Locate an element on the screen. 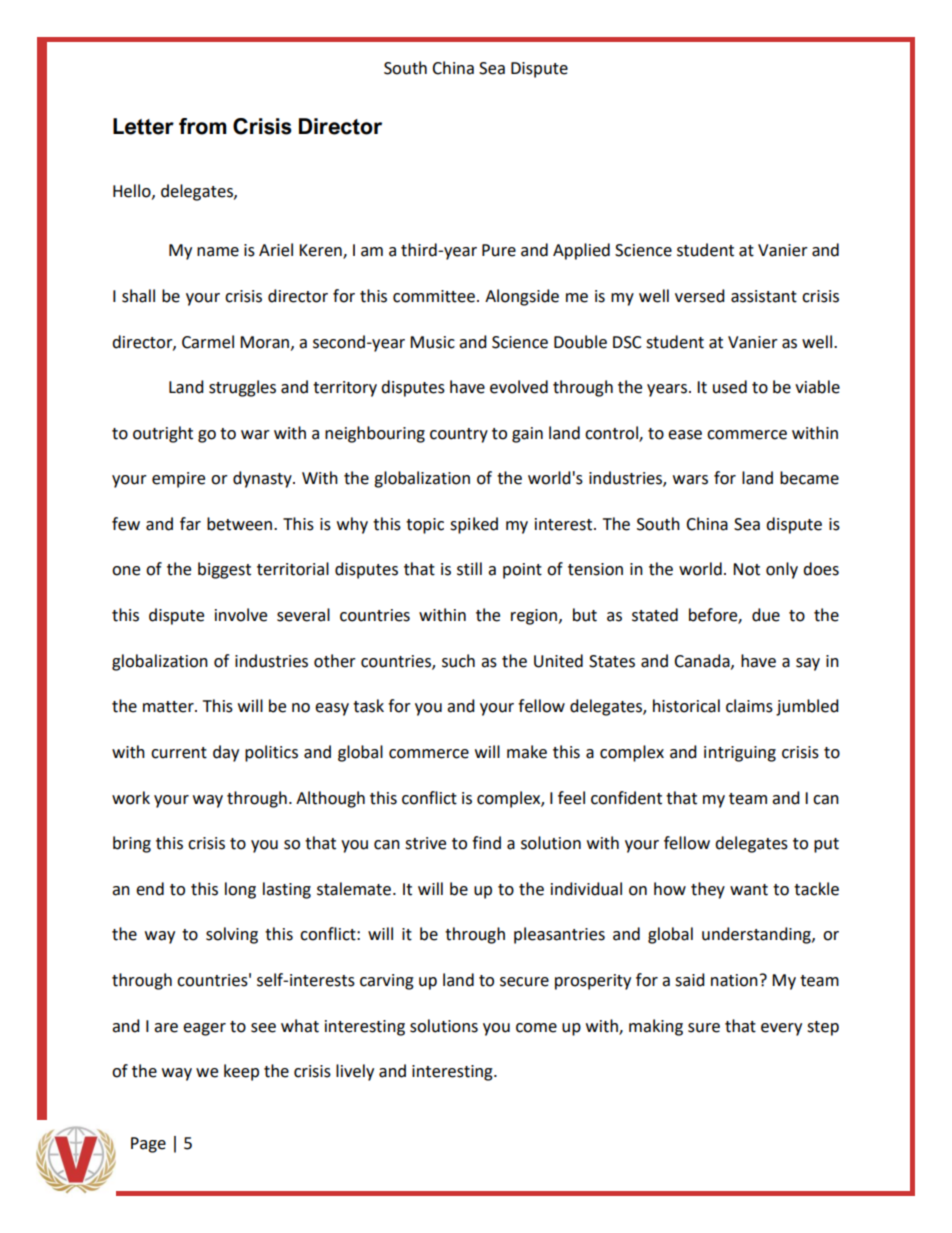 Image resolution: width=952 pixels, height=1233 pixels. lively is located at coordinates (355, 1072).
